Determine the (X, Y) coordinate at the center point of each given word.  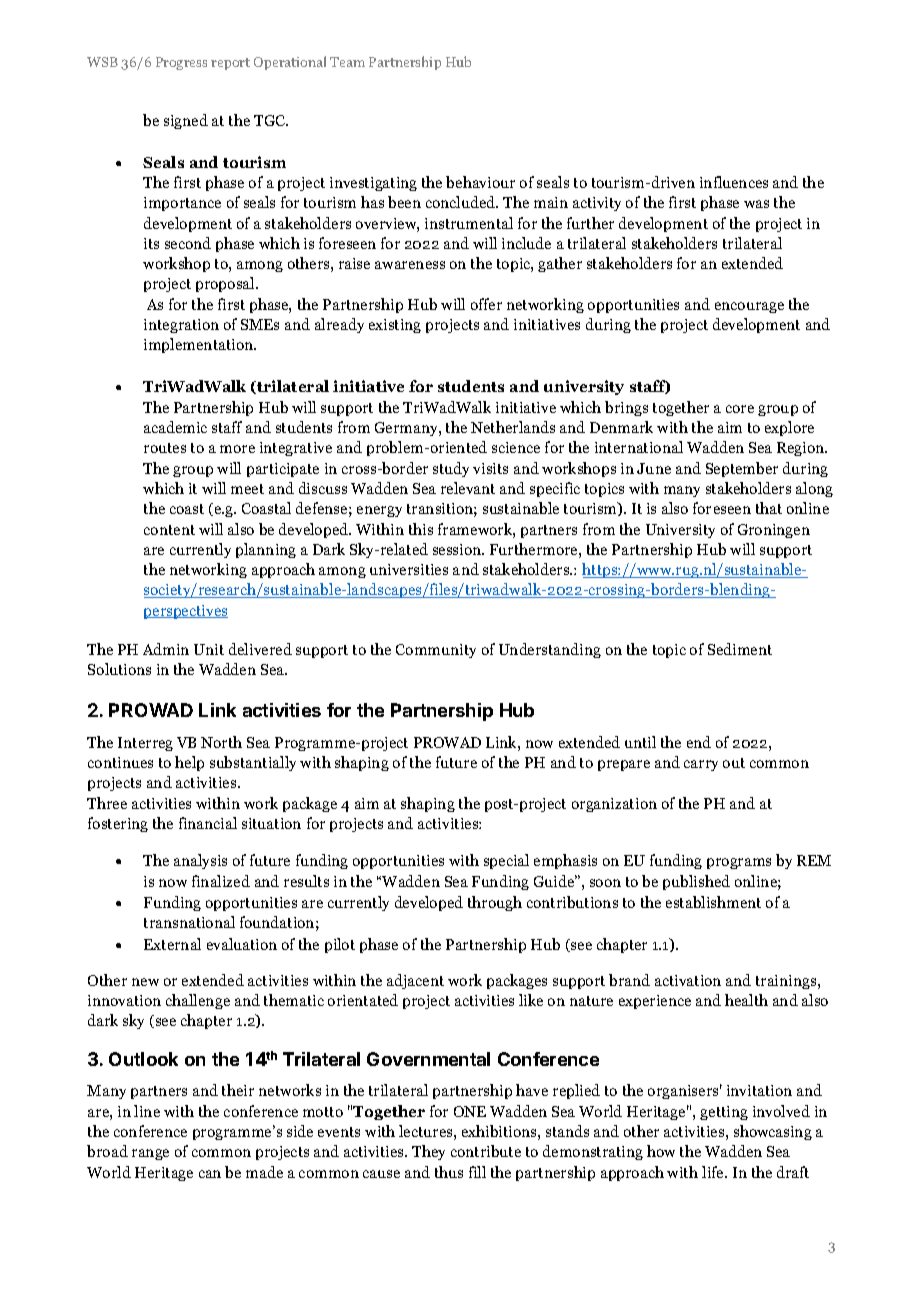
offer (486, 304)
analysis (200, 861)
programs (739, 863)
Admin (166, 649)
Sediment (740, 649)
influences (734, 182)
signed (186, 121)
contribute (486, 1151)
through (495, 903)
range (150, 1154)
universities (409, 569)
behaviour (480, 182)
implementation (200, 345)
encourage (749, 307)
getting (724, 1113)
